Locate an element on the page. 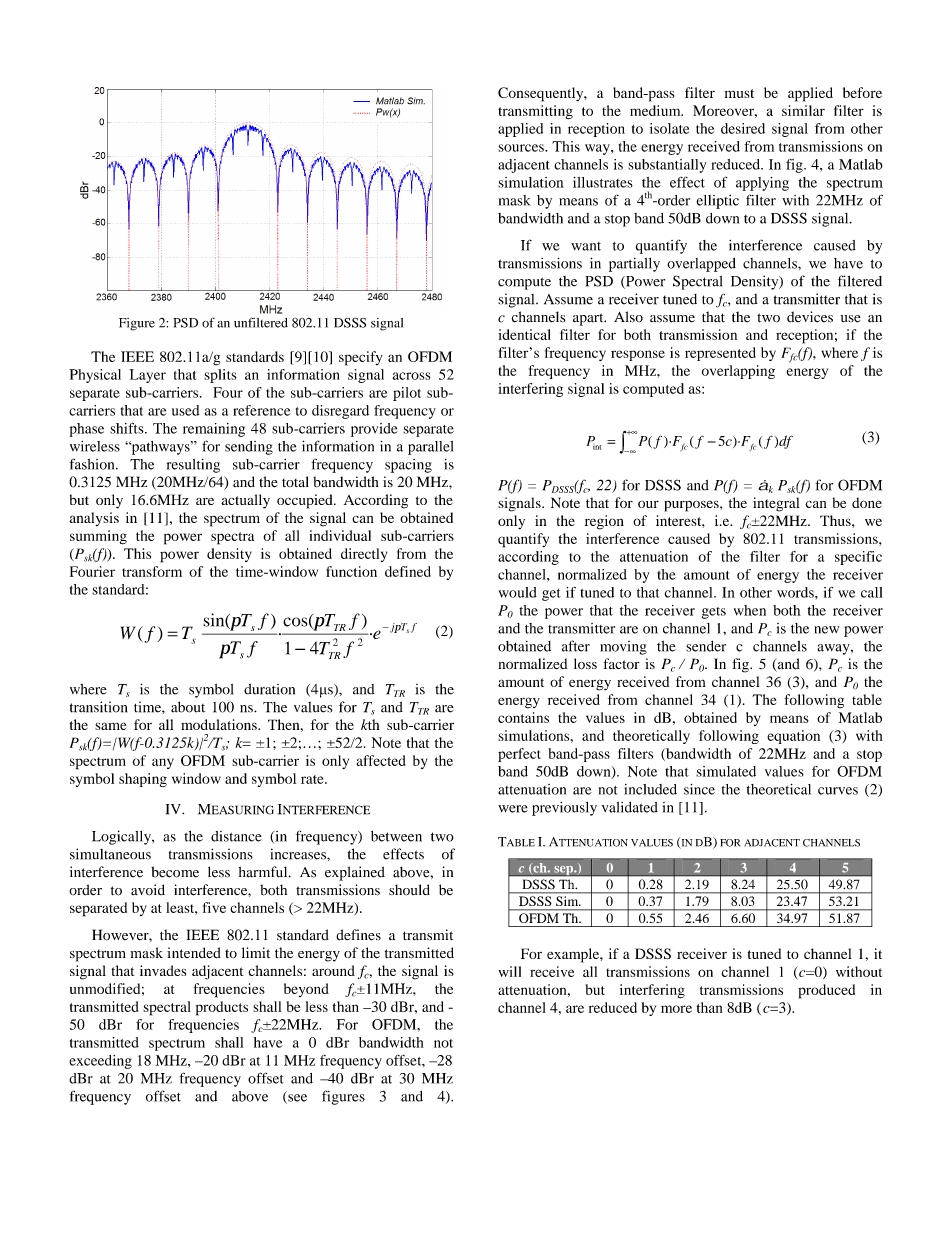  sources is located at coordinates (522, 148).
